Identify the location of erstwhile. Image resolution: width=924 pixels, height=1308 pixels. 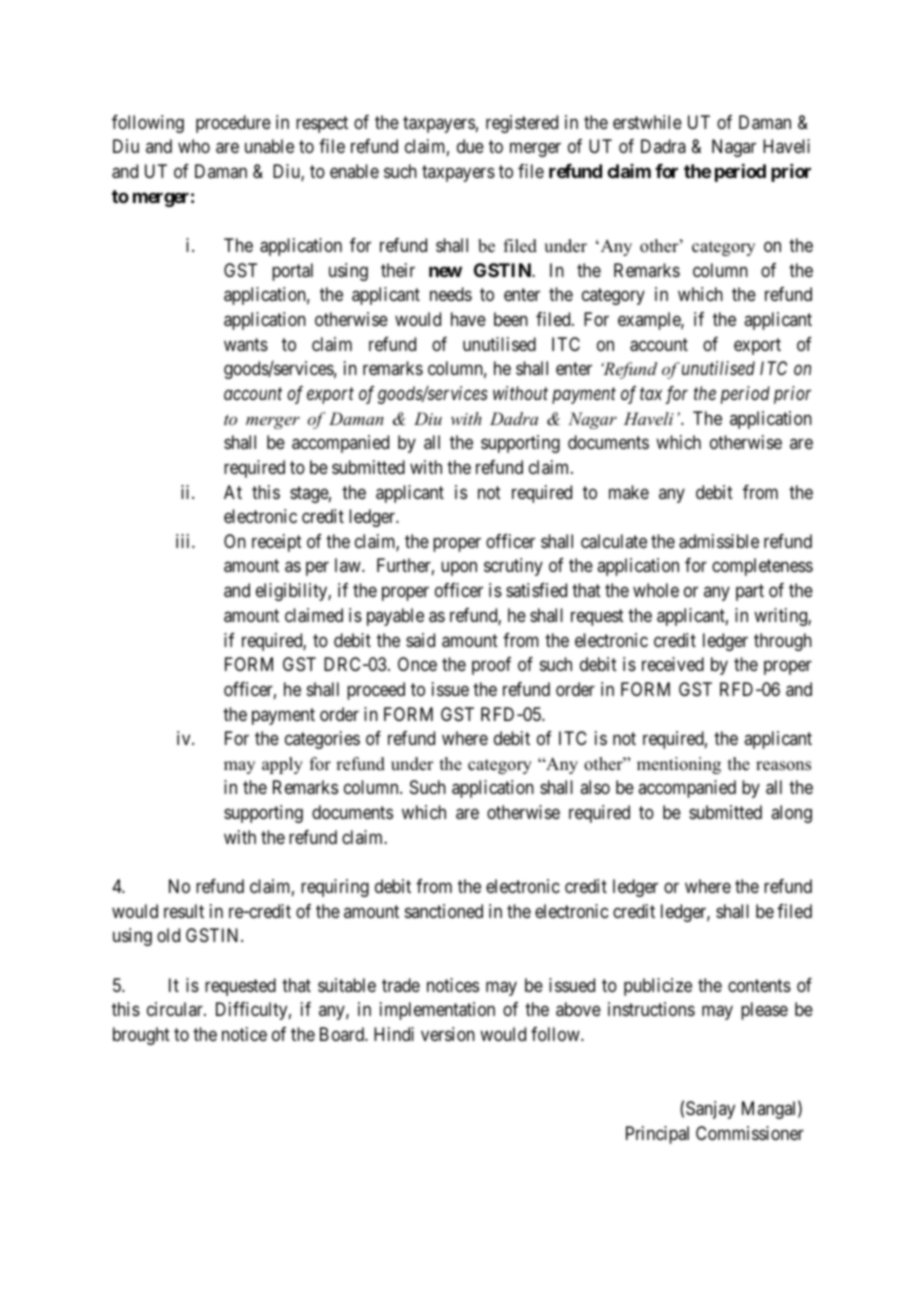
(647, 122).
